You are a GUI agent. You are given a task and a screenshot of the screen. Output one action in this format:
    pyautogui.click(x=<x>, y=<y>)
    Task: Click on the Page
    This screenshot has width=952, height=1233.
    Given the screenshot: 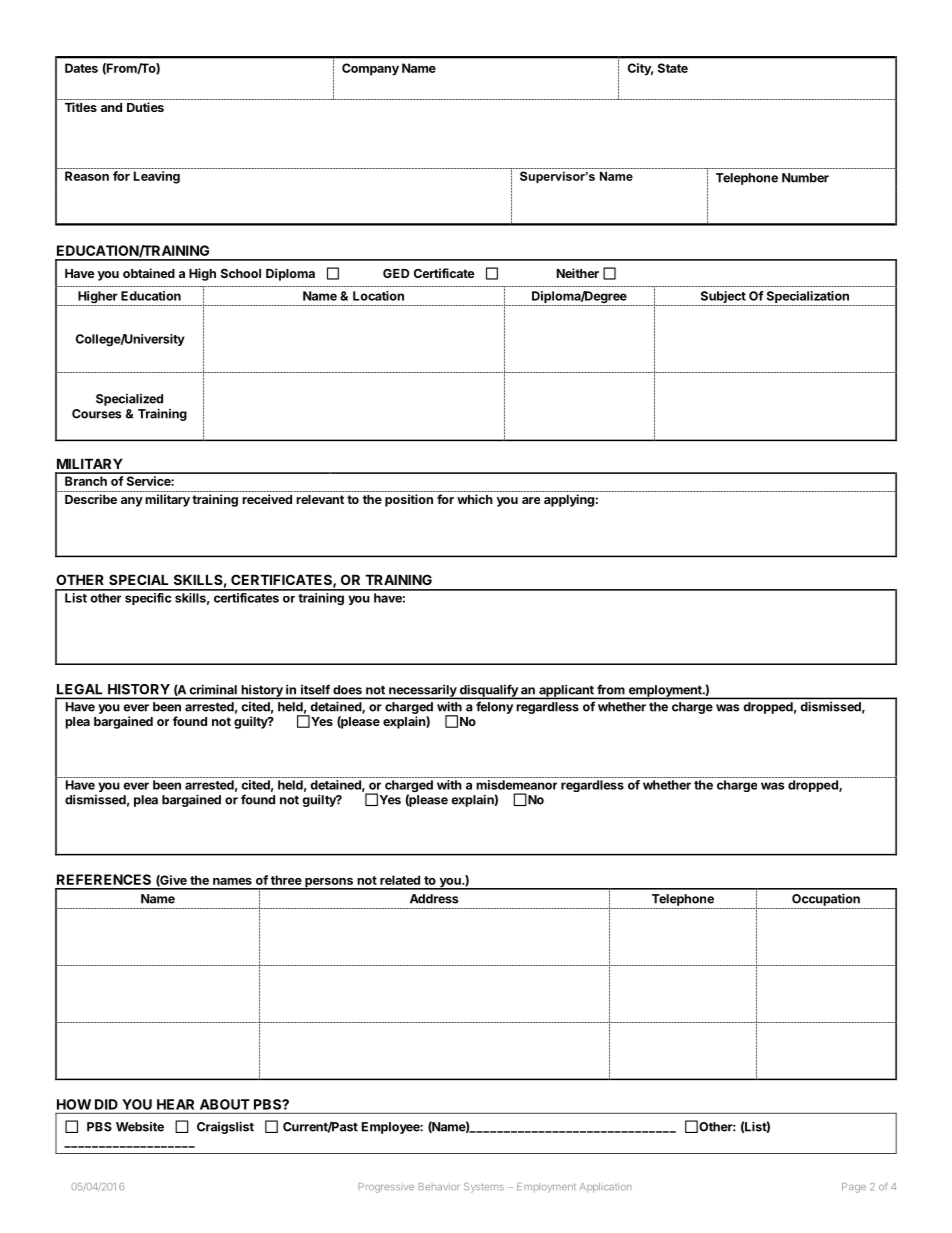 What is the action you would take?
    pyautogui.click(x=854, y=1188)
